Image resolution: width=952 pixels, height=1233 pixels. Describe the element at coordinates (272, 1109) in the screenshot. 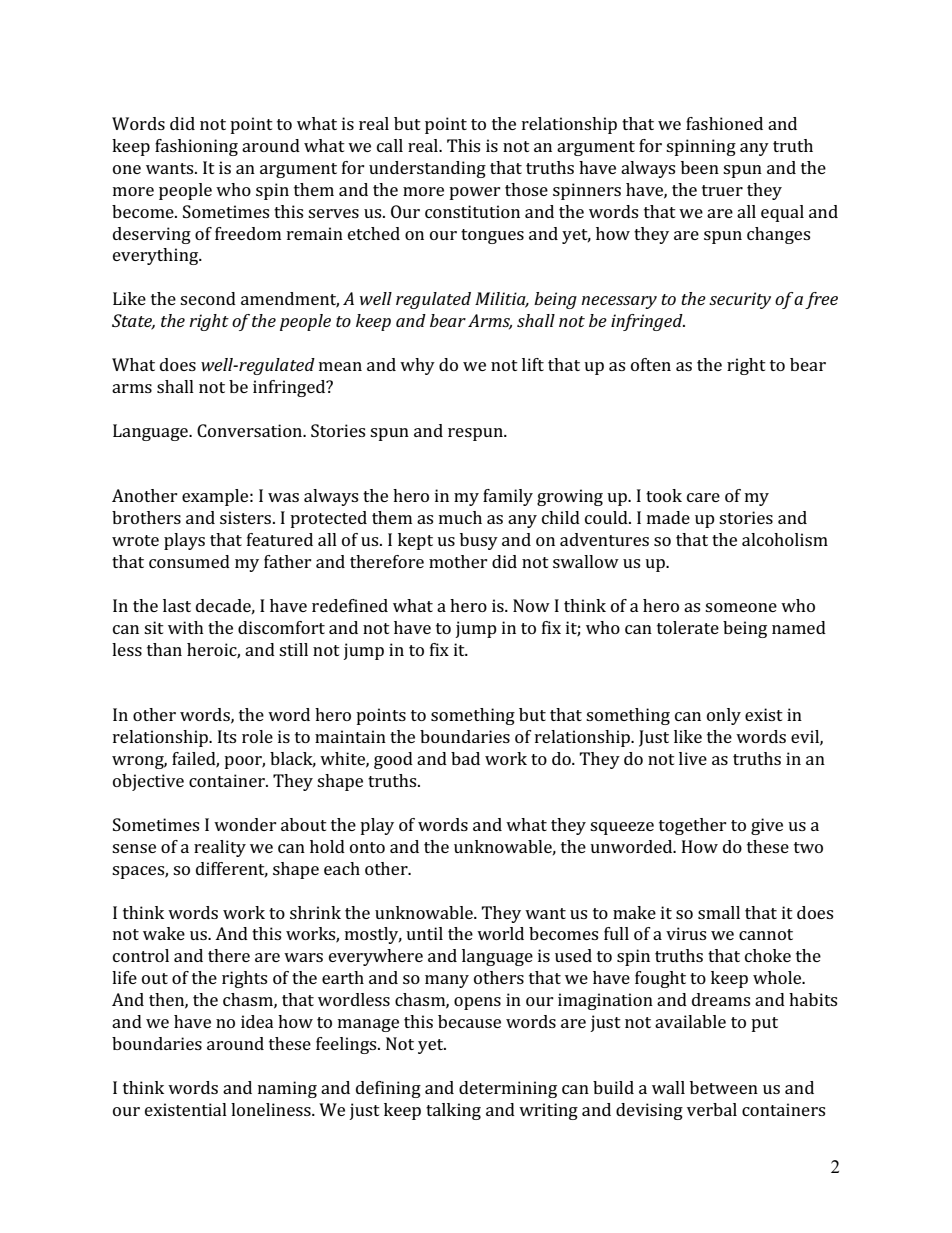

I see `loneliness` at that location.
